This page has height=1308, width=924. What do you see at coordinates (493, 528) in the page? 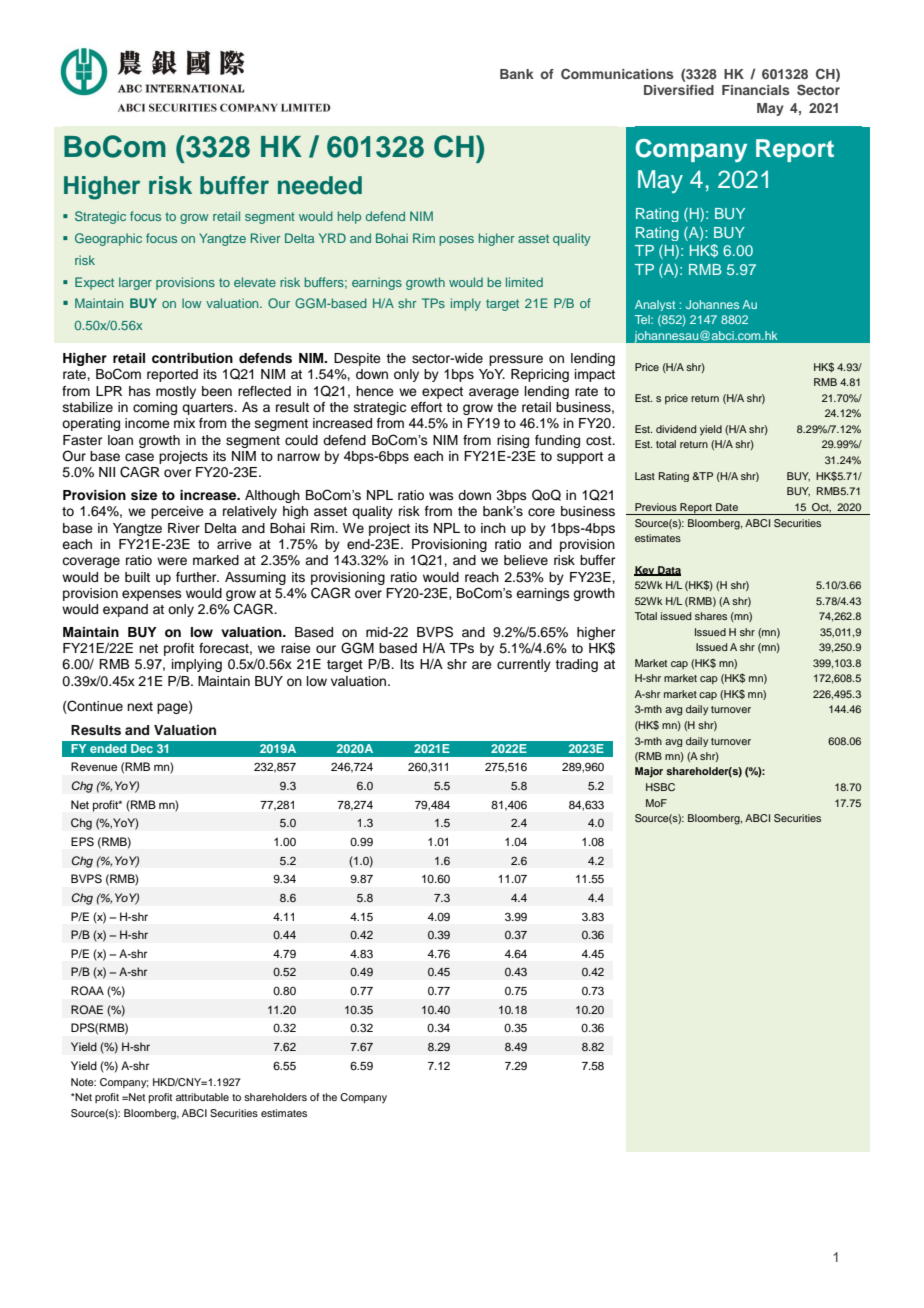
I see `inch` at bounding box center [493, 528].
